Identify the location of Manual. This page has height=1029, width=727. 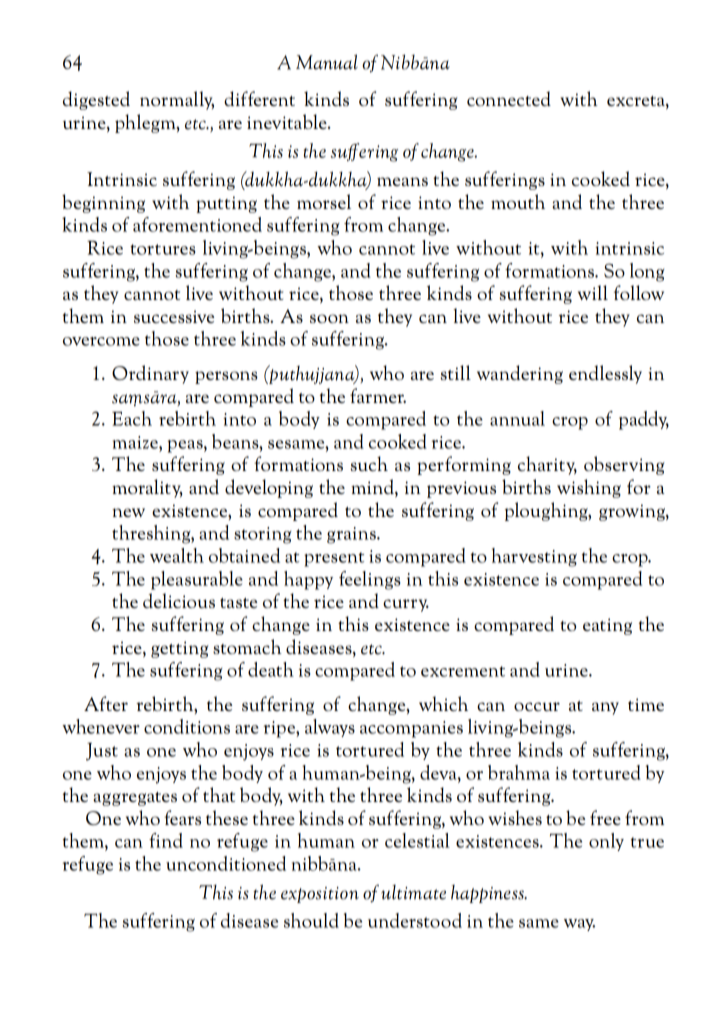
(327, 62).
